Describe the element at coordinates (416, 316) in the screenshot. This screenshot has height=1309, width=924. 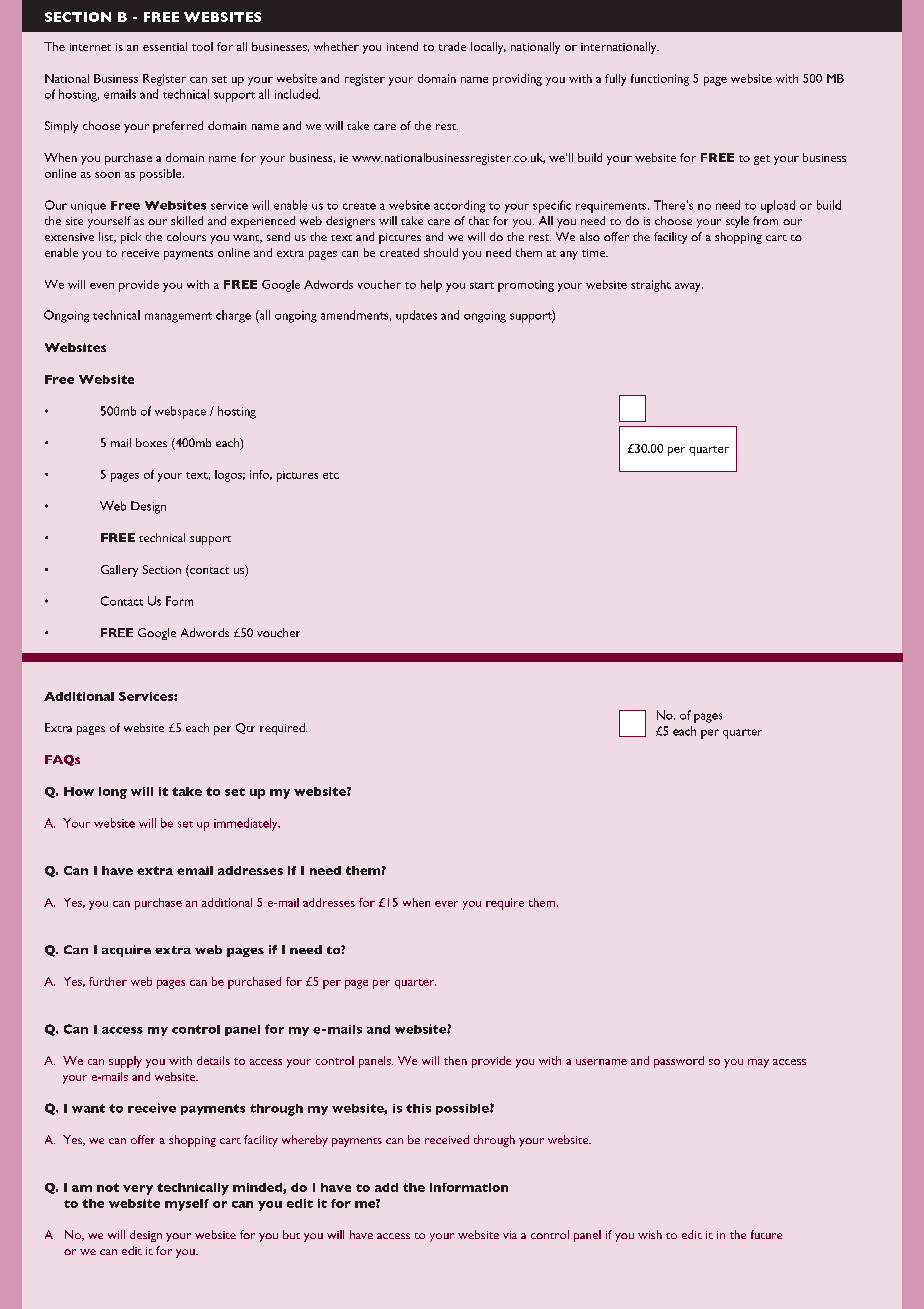
I see `updates` at that location.
